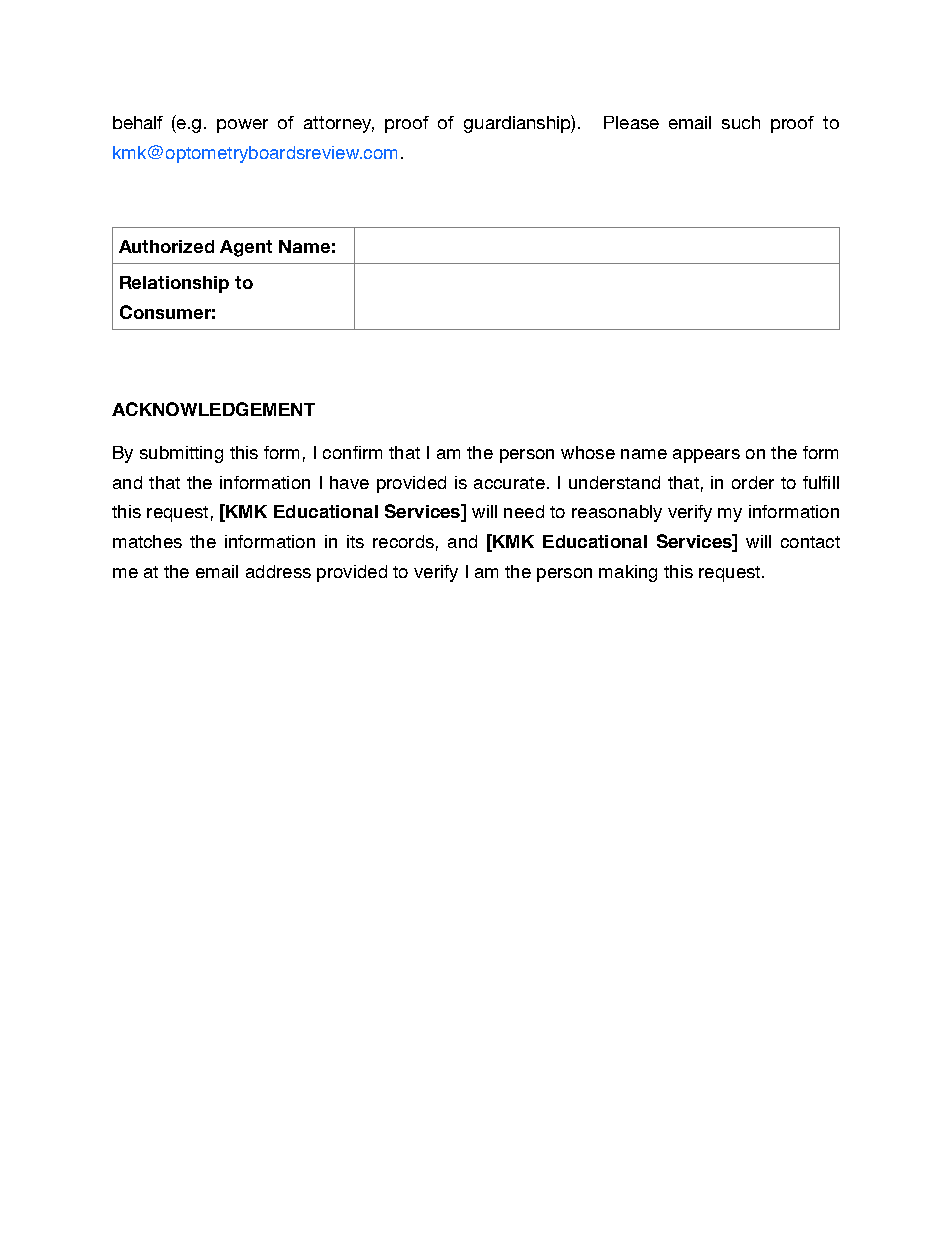 The image size is (952, 1233). I want to click on Authorized, so click(166, 246).
